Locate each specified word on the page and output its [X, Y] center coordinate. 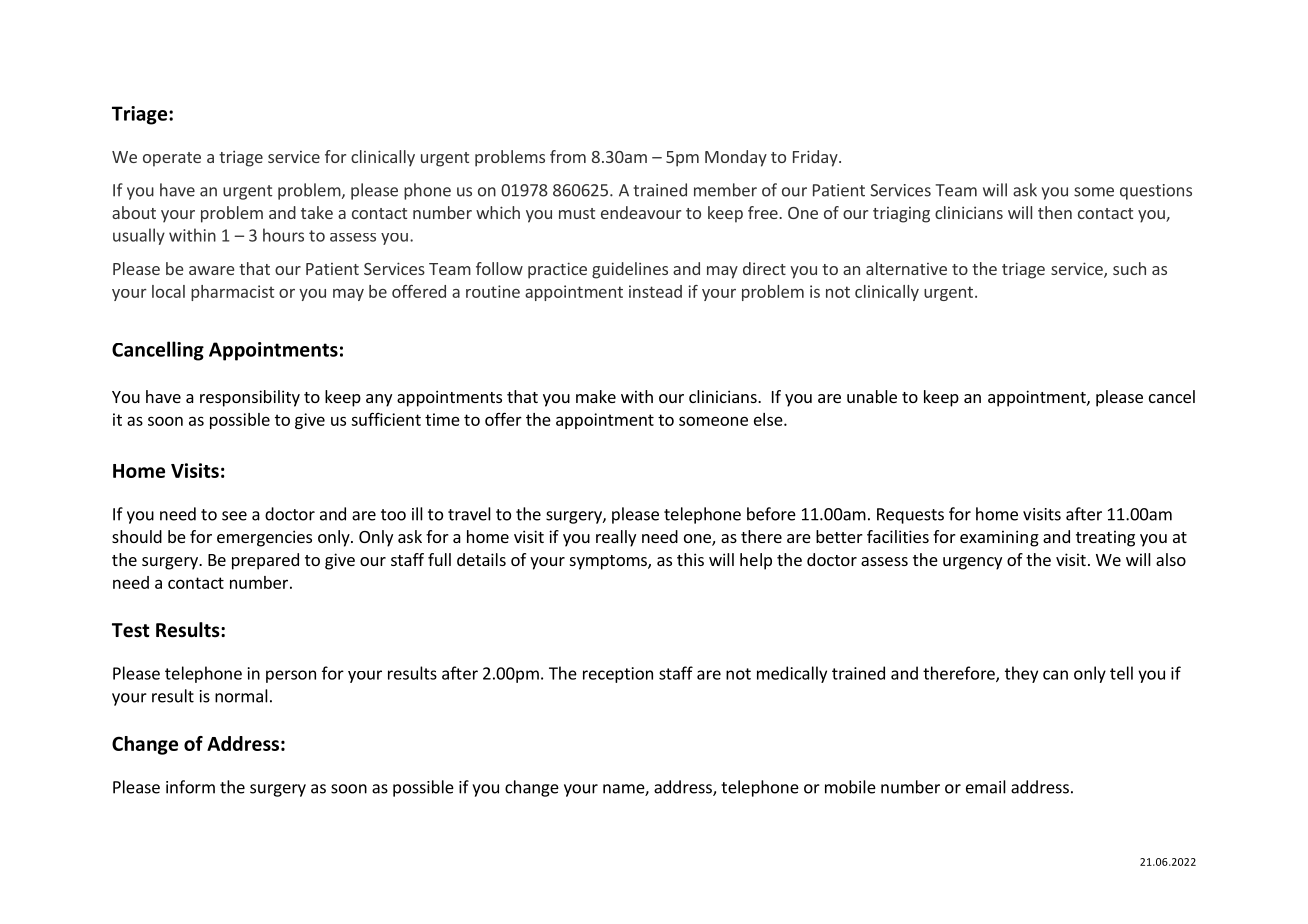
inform [190, 787]
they [1021, 674]
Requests [910, 516]
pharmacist [232, 293]
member [725, 190]
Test [131, 630]
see [234, 516]
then [1055, 212]
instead [655, 291]
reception [618, 675]
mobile [850, 787]
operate [172, 159]
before [771, 514]
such [1129, 268]
